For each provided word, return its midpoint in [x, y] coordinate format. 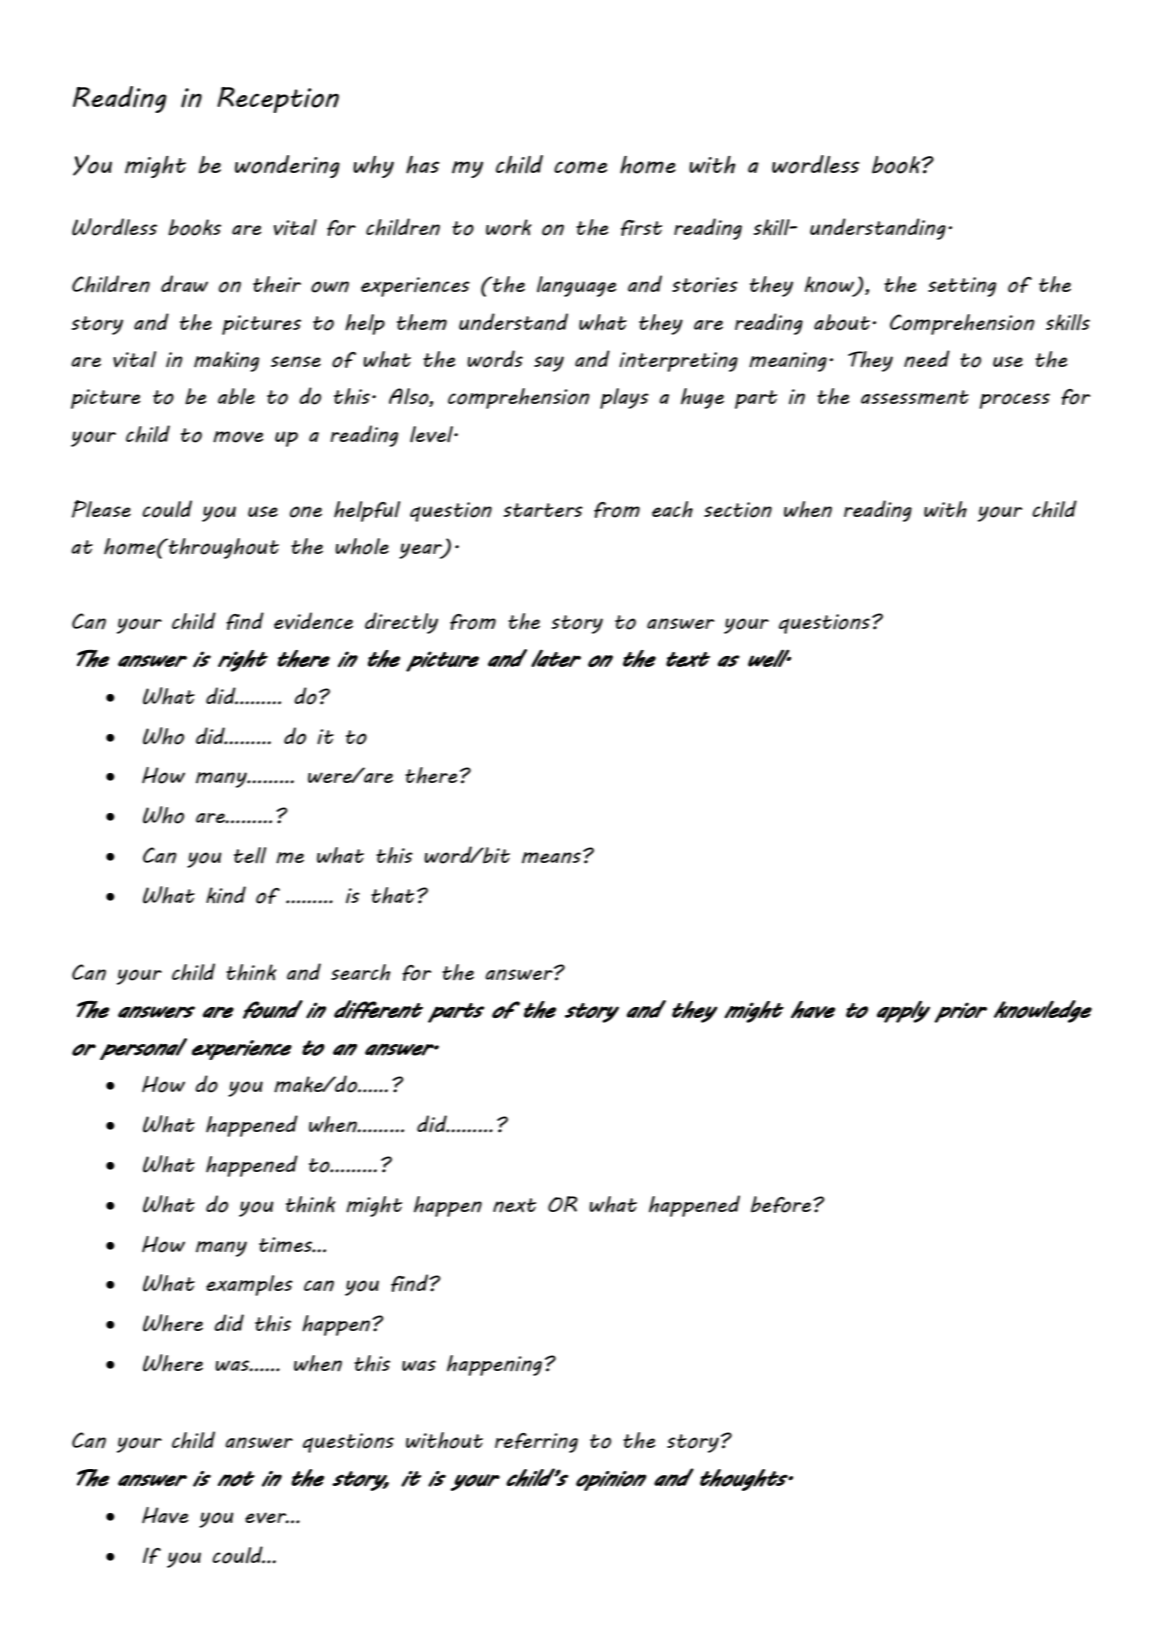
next [514, 1205]
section [738, 510]
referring [536, 1443]
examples [249, 1285]
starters [543, 510]
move [238, 437]
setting [962, 287]
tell [250, 855]
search [361, 972]
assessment [915, 397]
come [580, 167]
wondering [287, 166]
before [781, 1204]
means [551, 858]
